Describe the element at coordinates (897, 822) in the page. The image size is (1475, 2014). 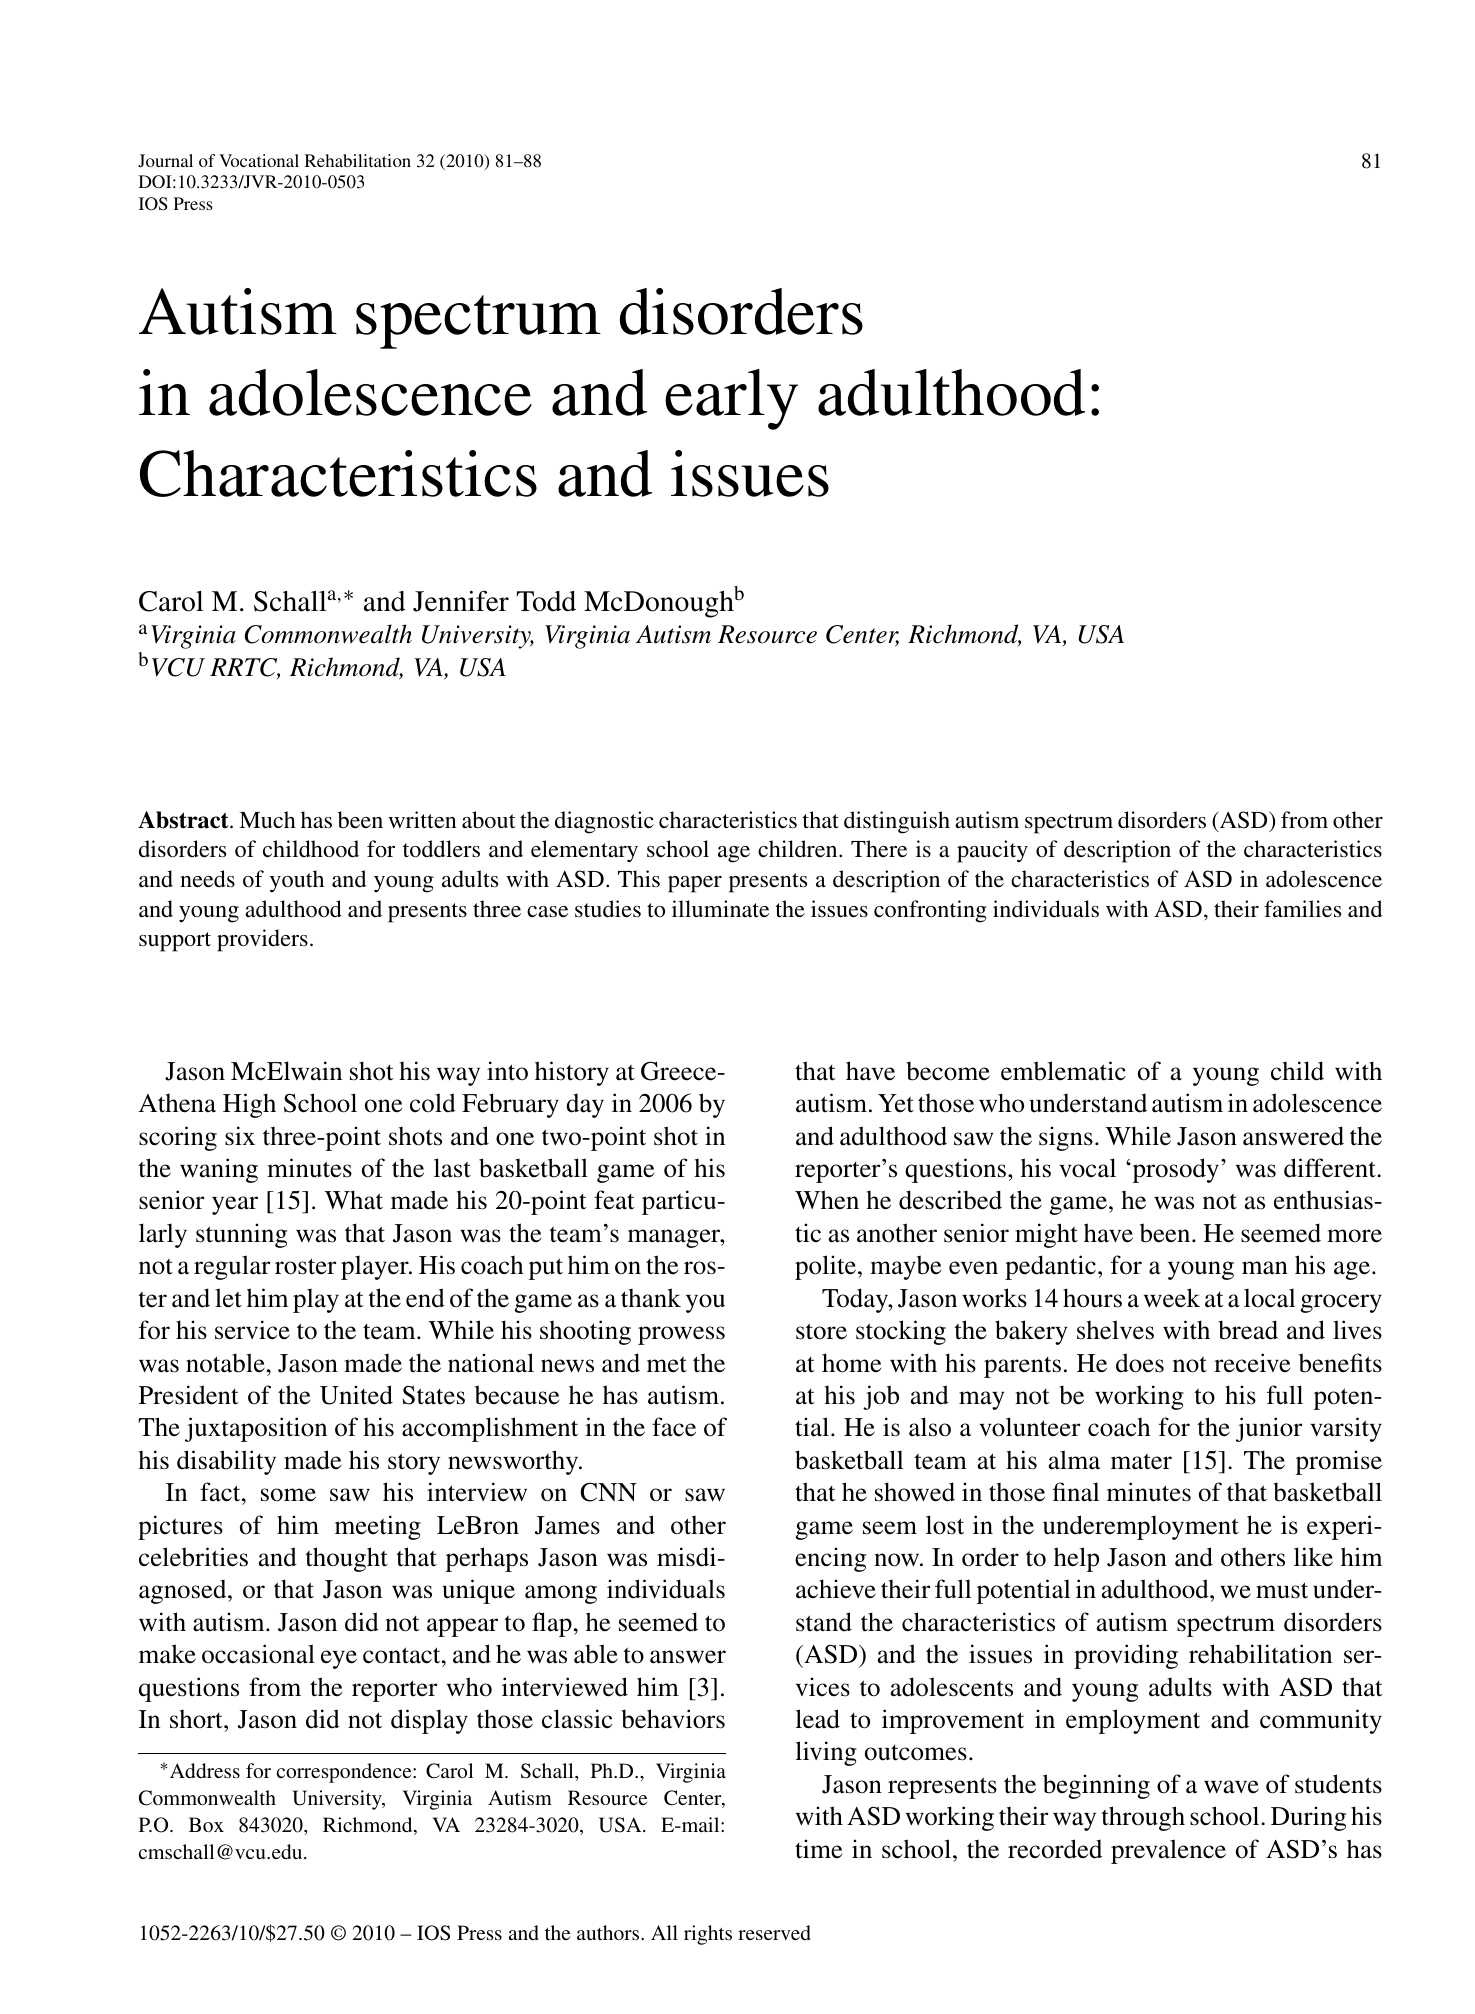
I see `distinguish` at that location.
